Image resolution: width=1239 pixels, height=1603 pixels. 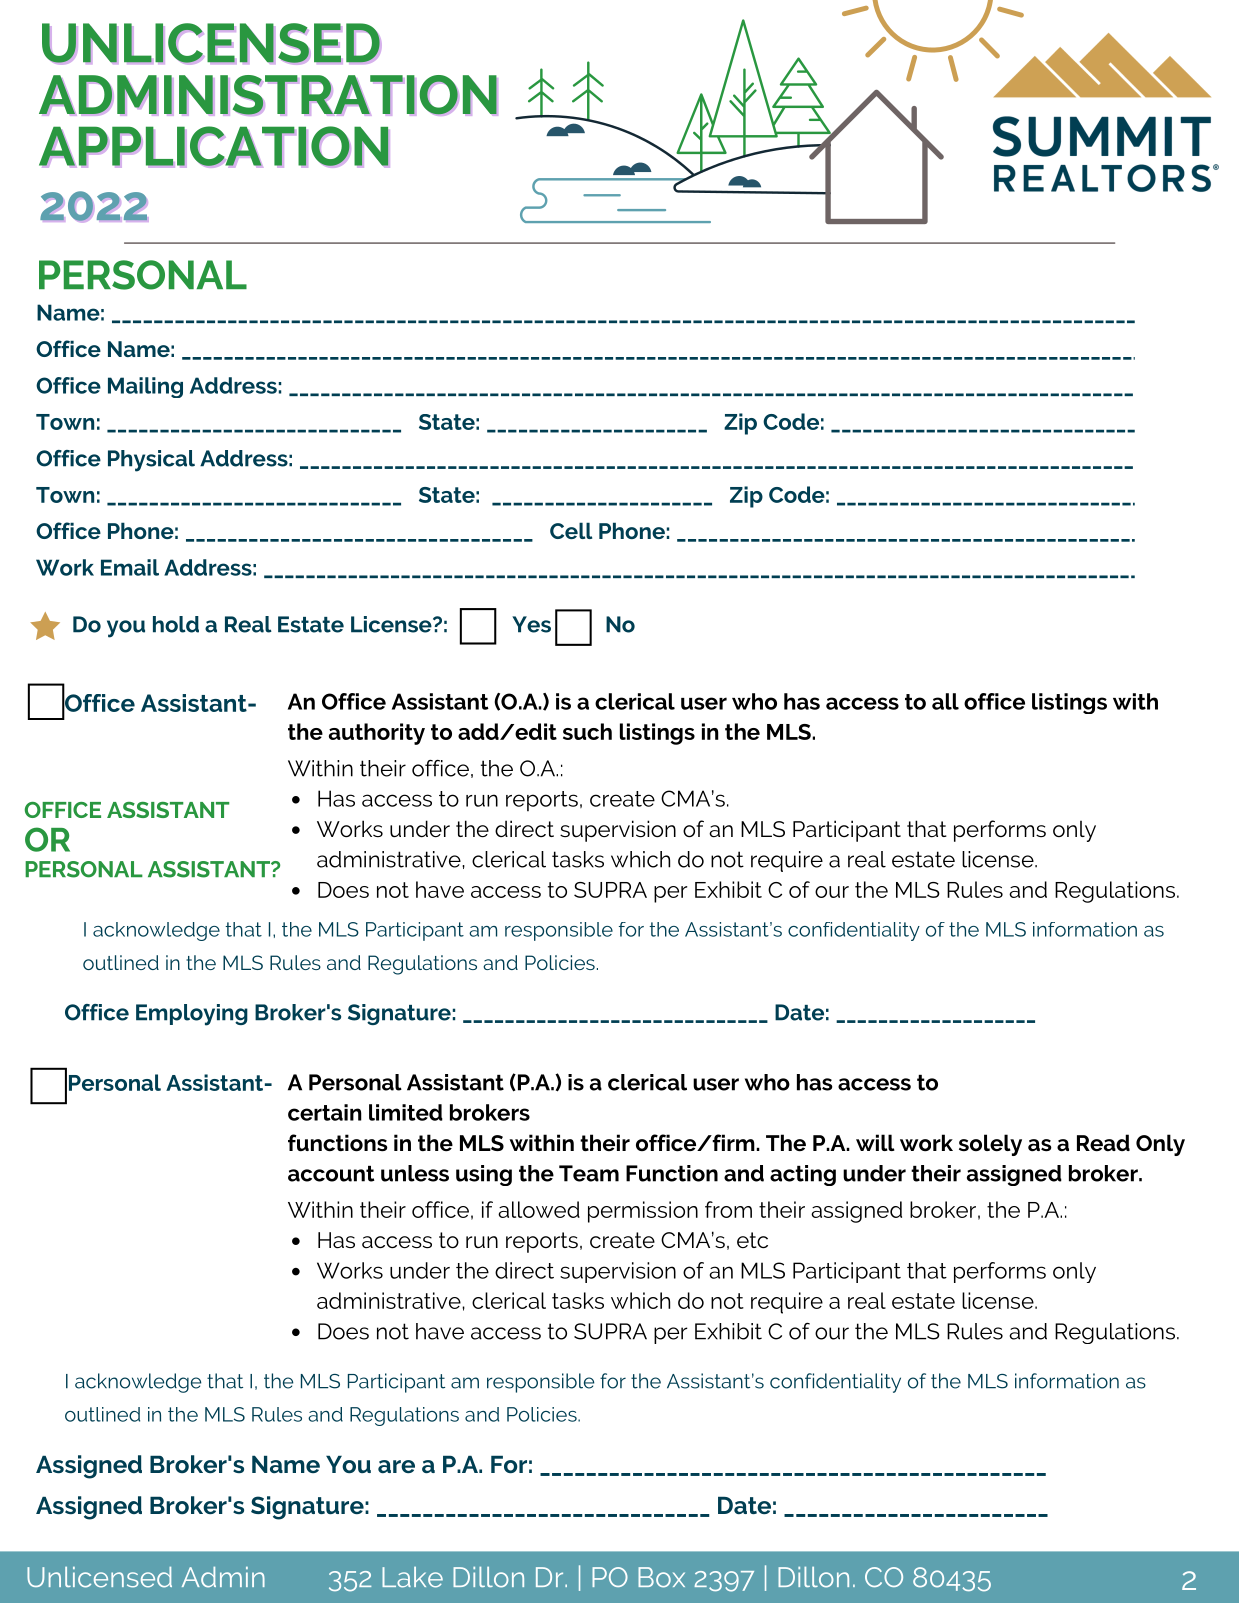 I want to click on authority, so click(x=377, y=734).
